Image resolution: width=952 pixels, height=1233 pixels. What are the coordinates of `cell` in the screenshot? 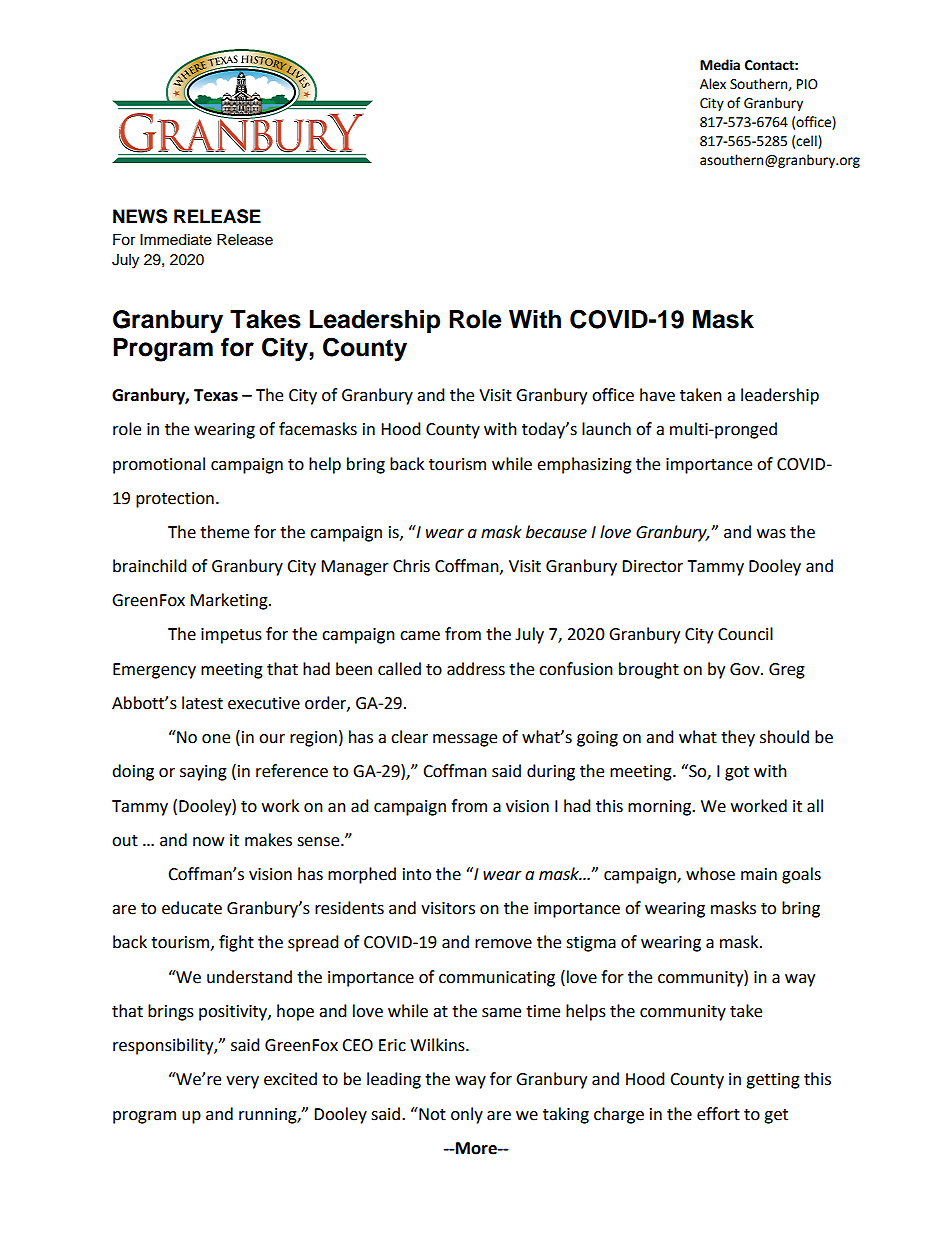 It's located at (807, 142).
